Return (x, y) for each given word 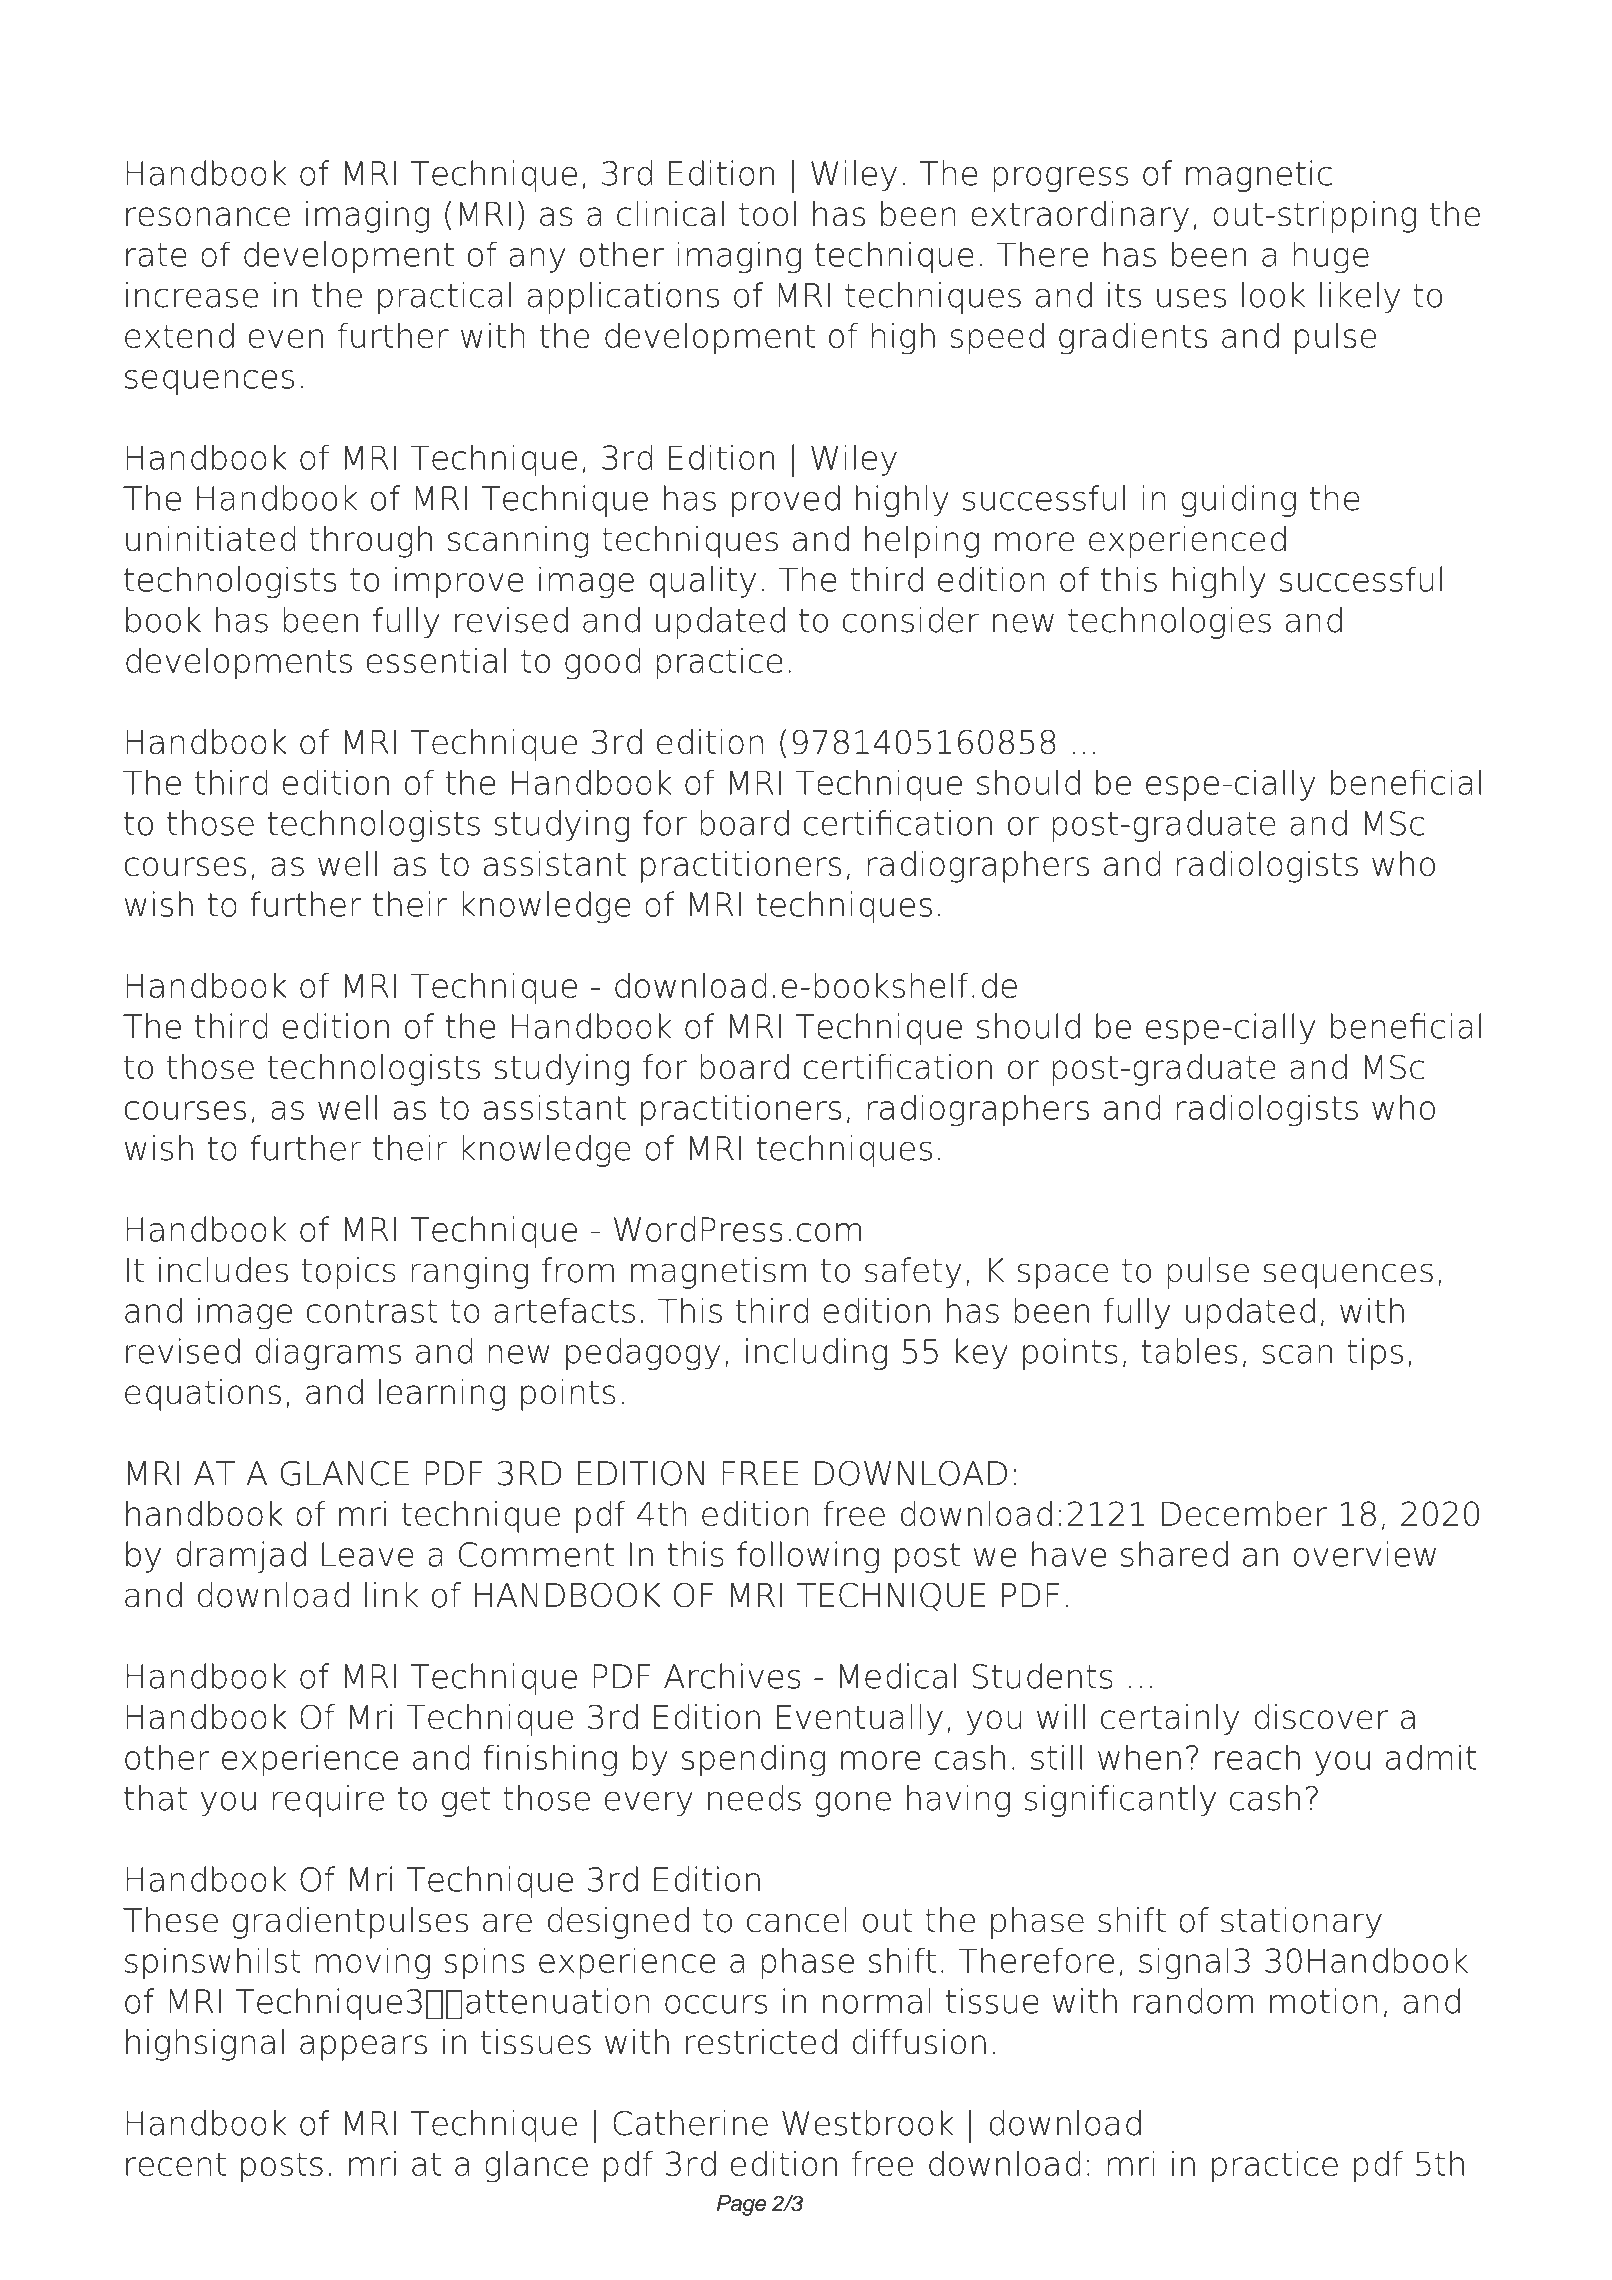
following (808, 1557)
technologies (1169, 623)
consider (911, 620)
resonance (208, 217)
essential (436, 660)
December (1244, 1513)
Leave (368, 1554)
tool (767, 214)
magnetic (1259, 176)
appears (363, 2048)
